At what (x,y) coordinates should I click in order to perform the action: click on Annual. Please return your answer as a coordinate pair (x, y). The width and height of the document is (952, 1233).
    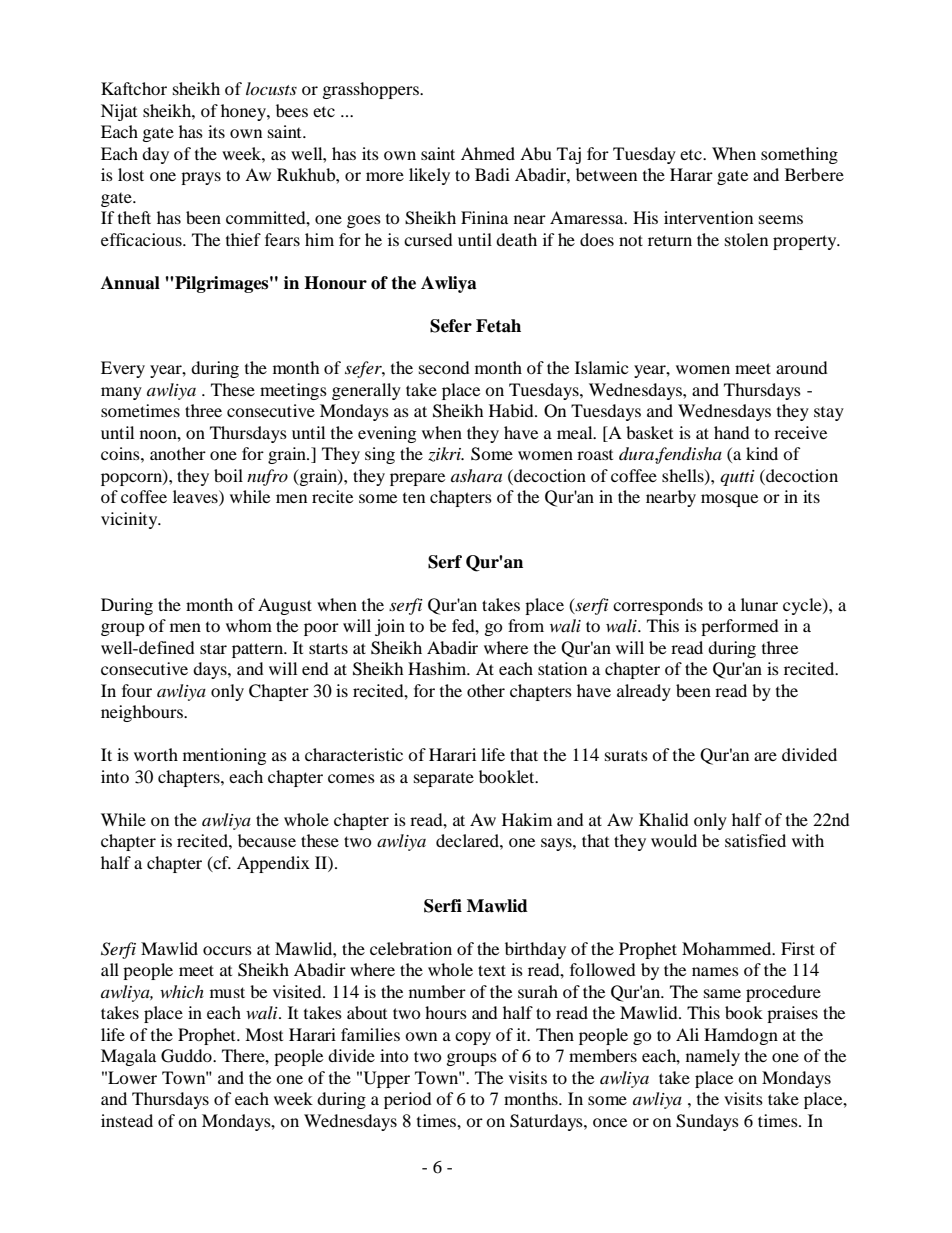
    Looking at the image, I should click on (130, 283).
